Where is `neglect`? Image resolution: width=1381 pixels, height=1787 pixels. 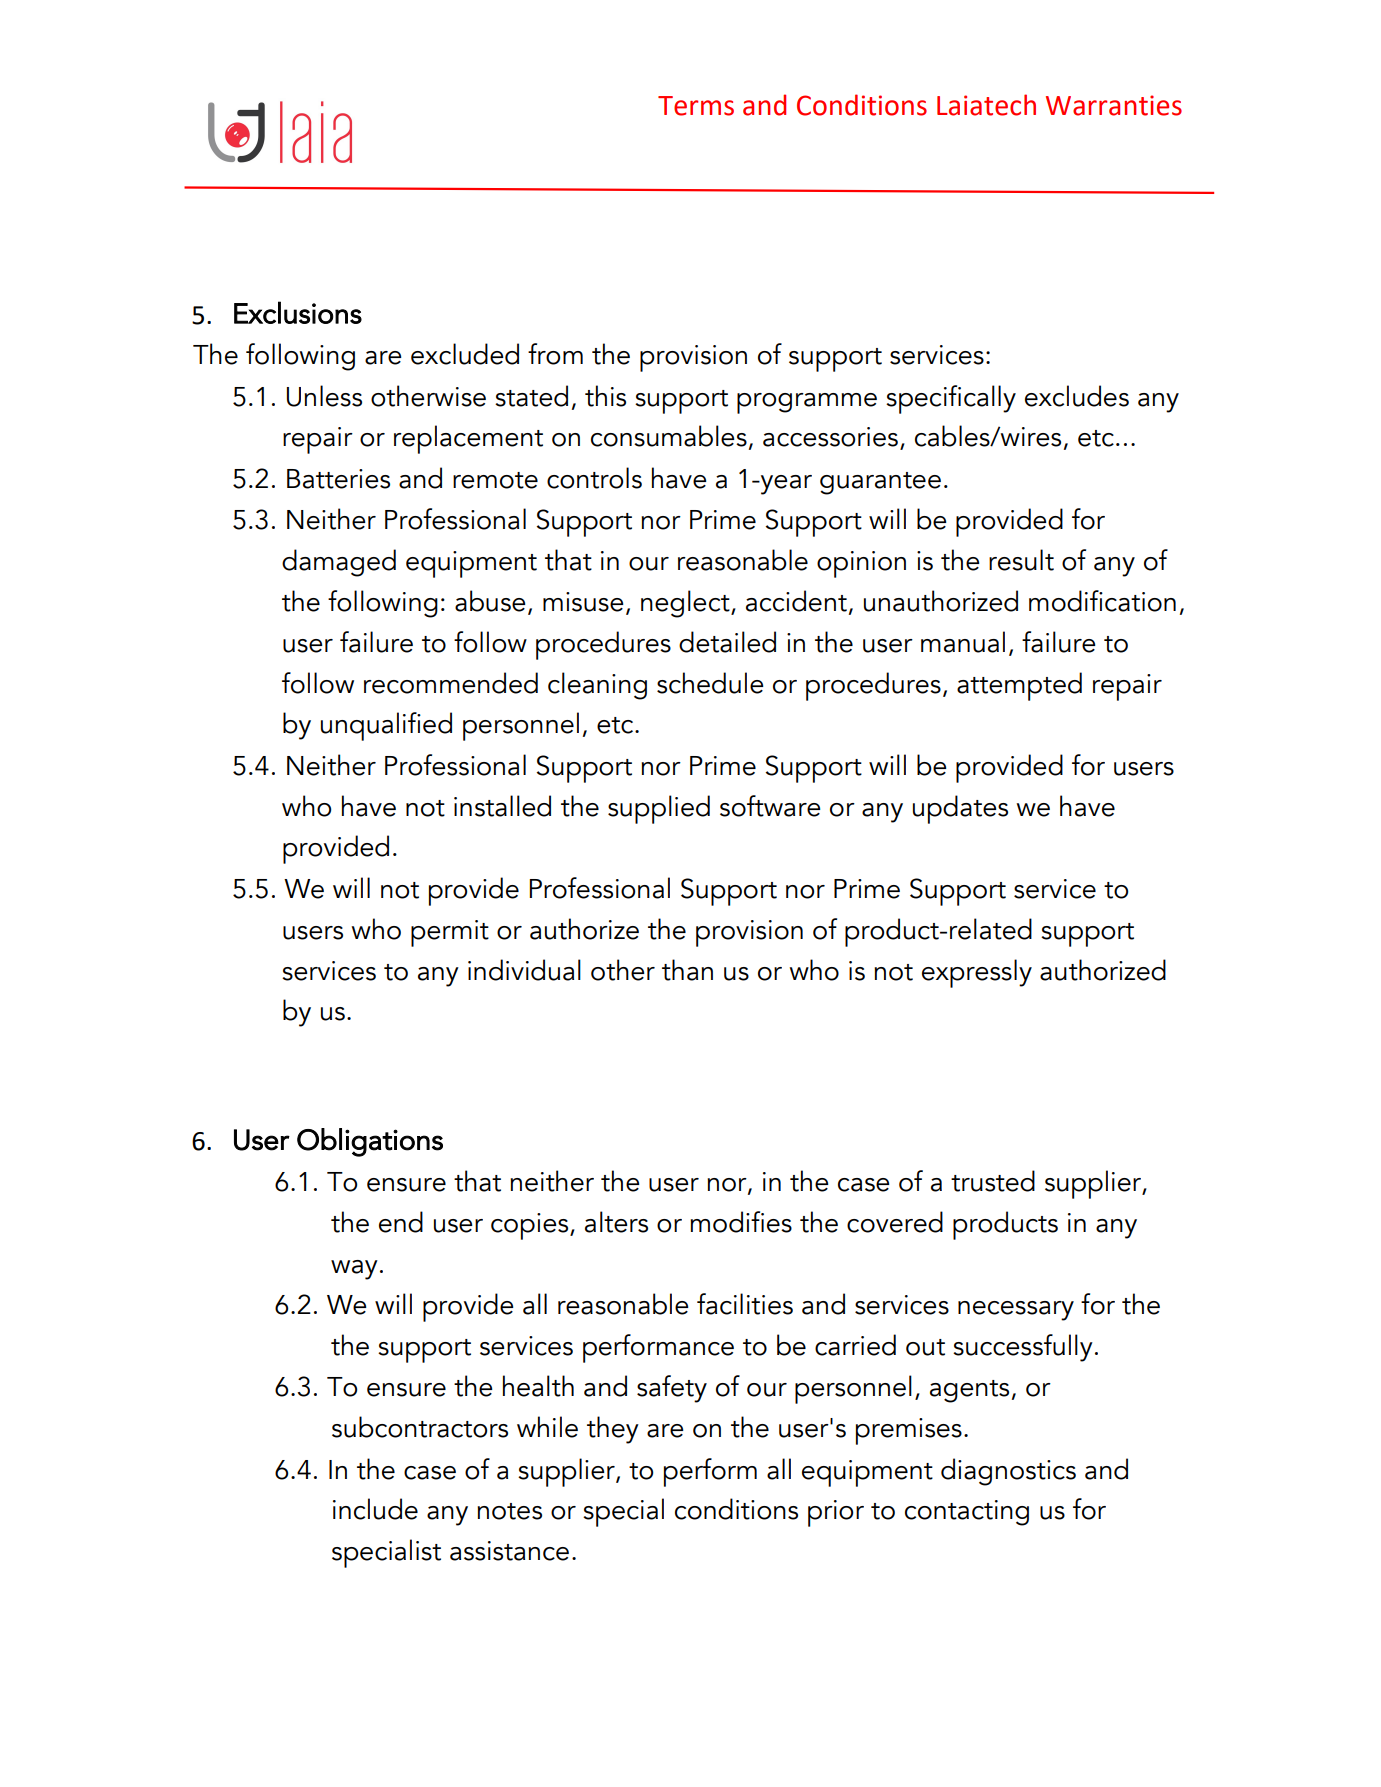
neglect is located at coordinates (686, 604).
